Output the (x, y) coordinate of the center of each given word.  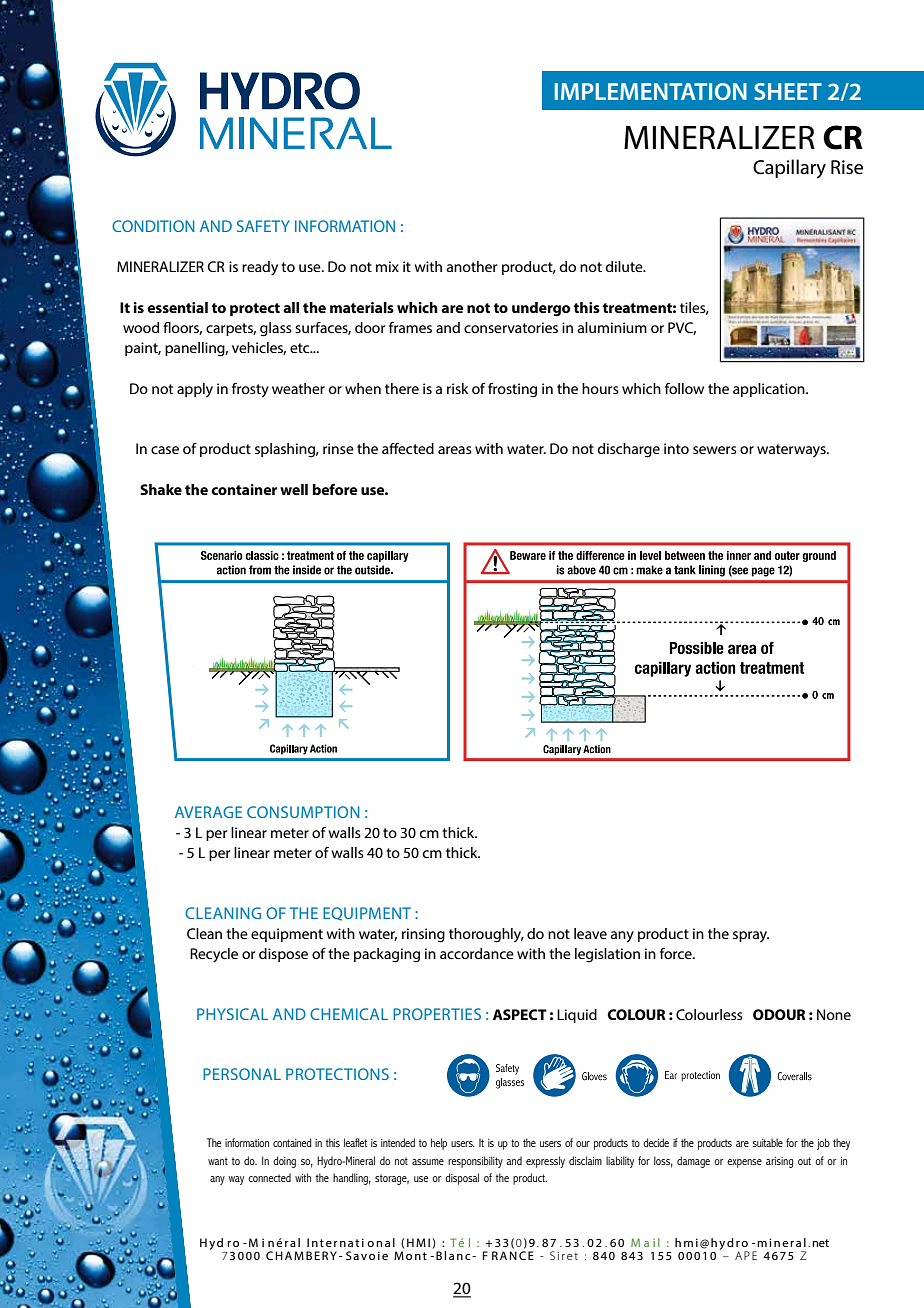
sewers (715, 450)
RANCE (513, 1255)
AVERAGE (208, 812)
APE (746, 1255)
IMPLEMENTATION (651, 91)
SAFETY (263, 226)
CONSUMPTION (303, 812)
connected (269, 1177)
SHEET (788, 91)
